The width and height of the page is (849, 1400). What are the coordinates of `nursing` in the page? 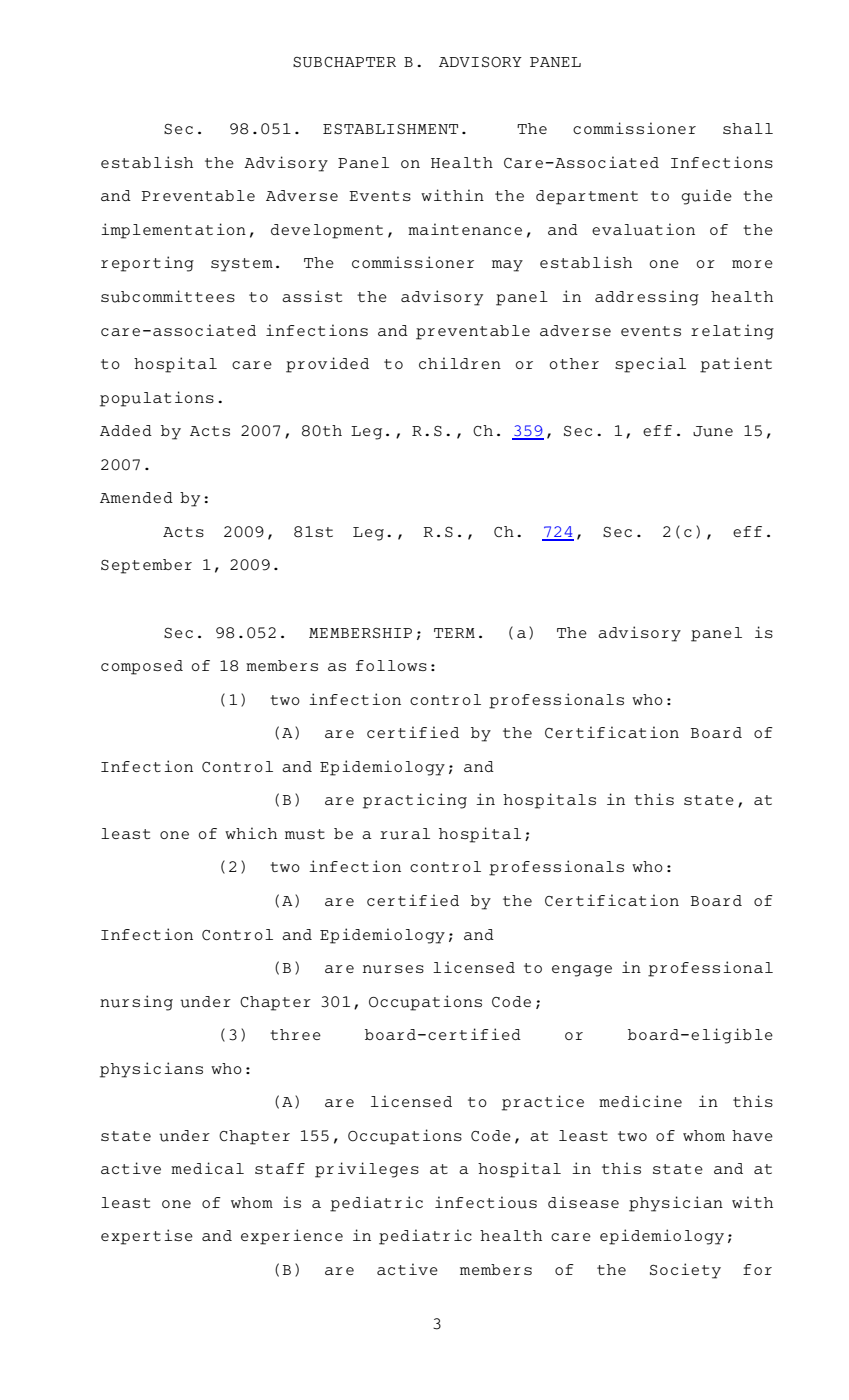 It's located at (136, 1003).
